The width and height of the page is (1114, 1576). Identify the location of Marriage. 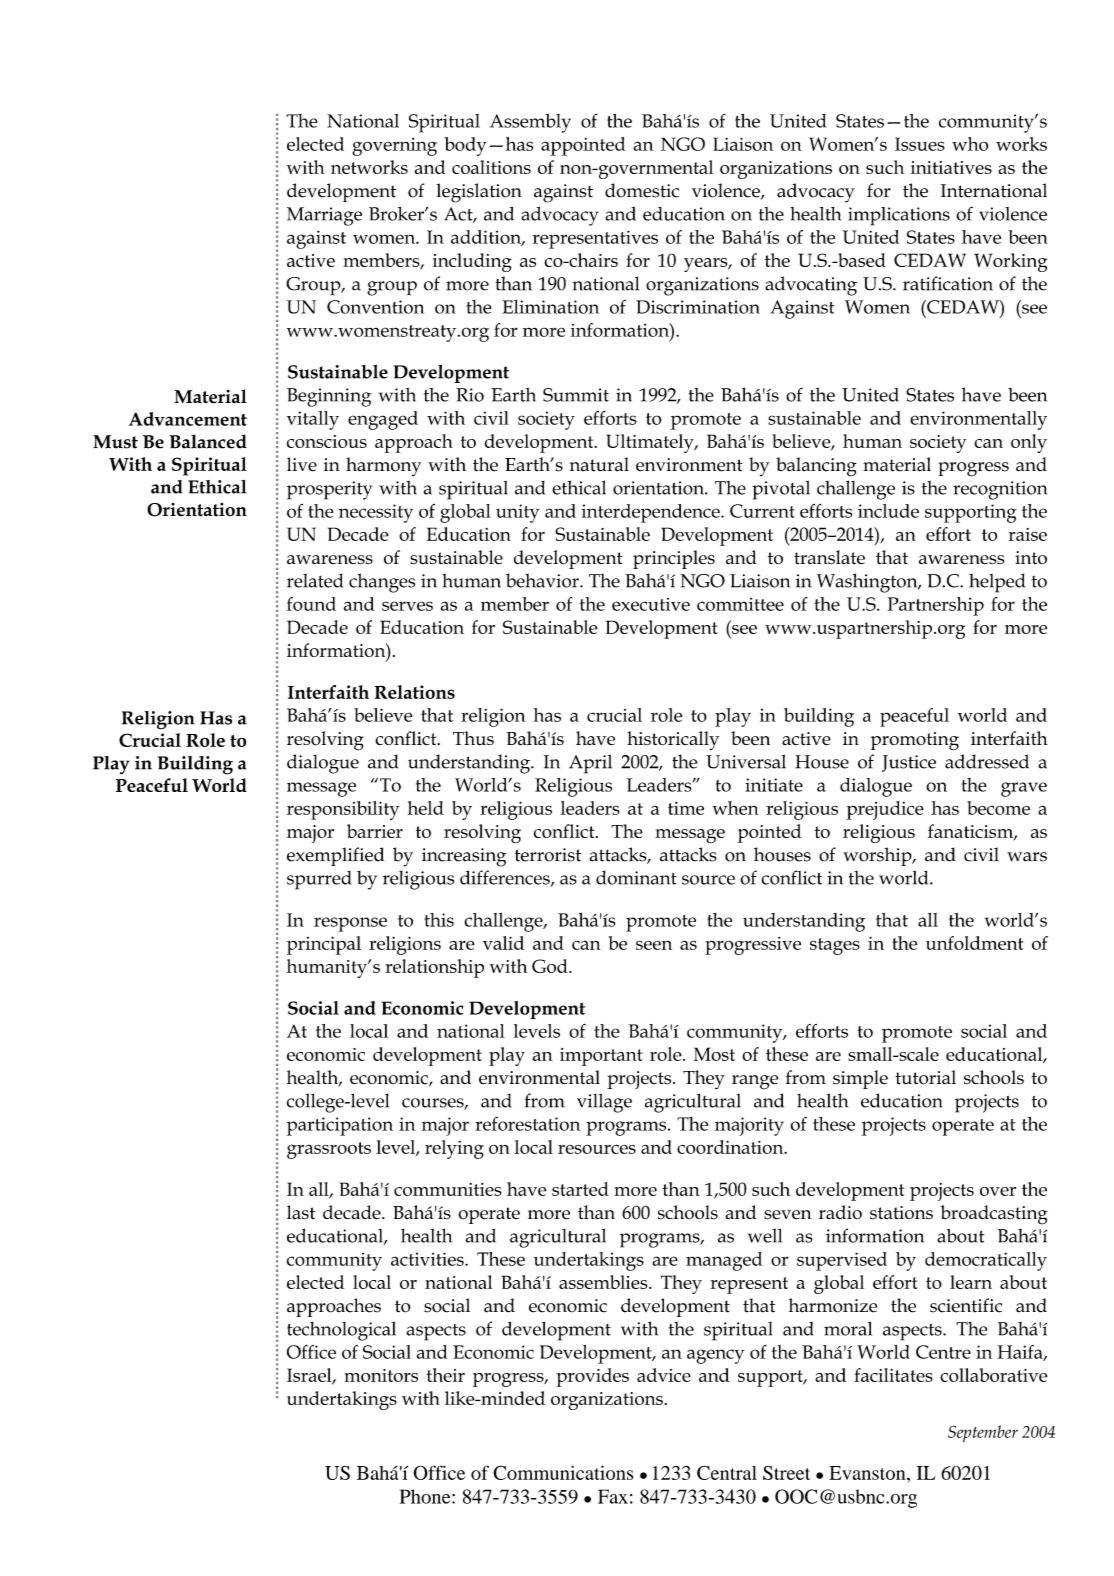
(324, 216).
